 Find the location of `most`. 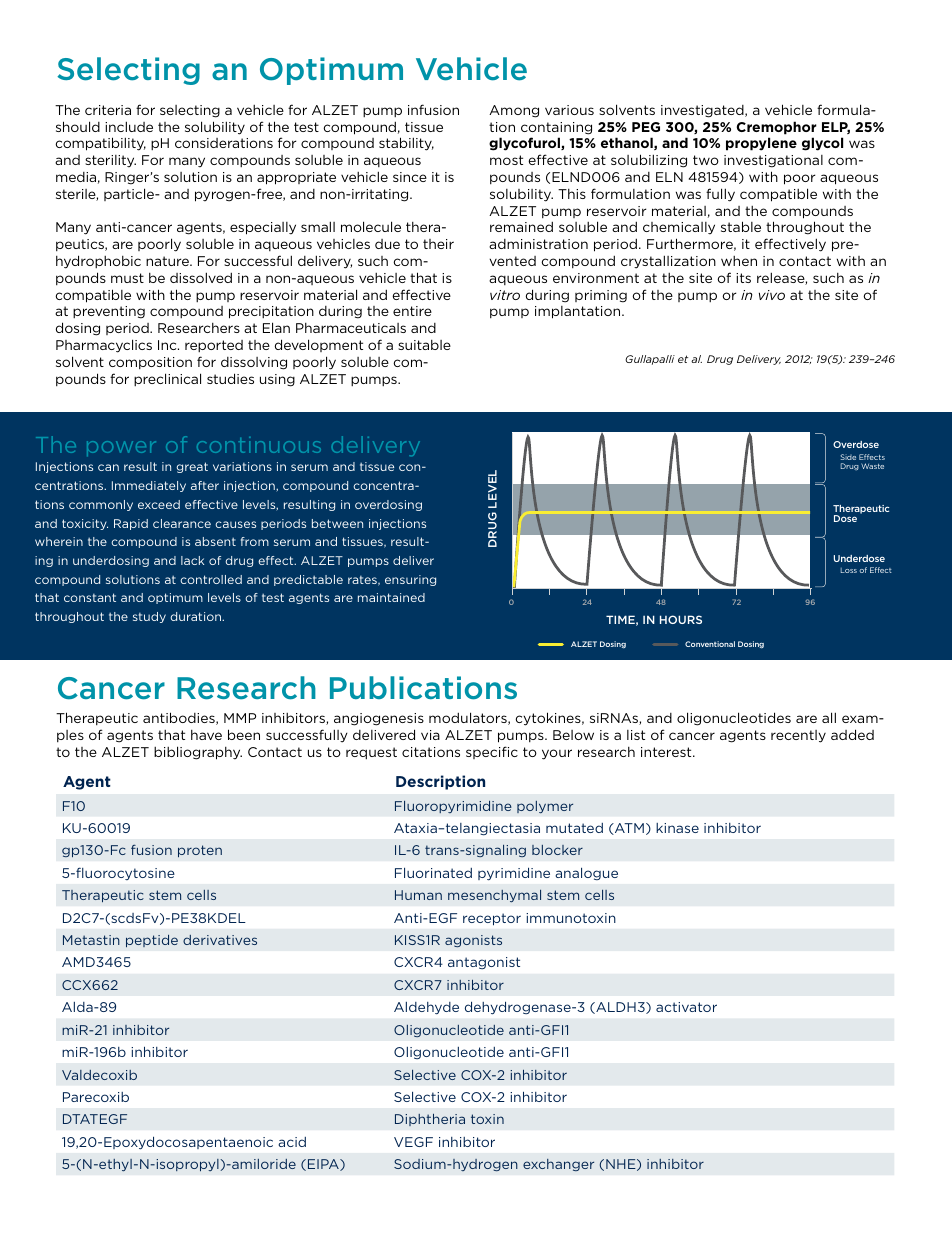

most is located at coordinates (506, 160).
